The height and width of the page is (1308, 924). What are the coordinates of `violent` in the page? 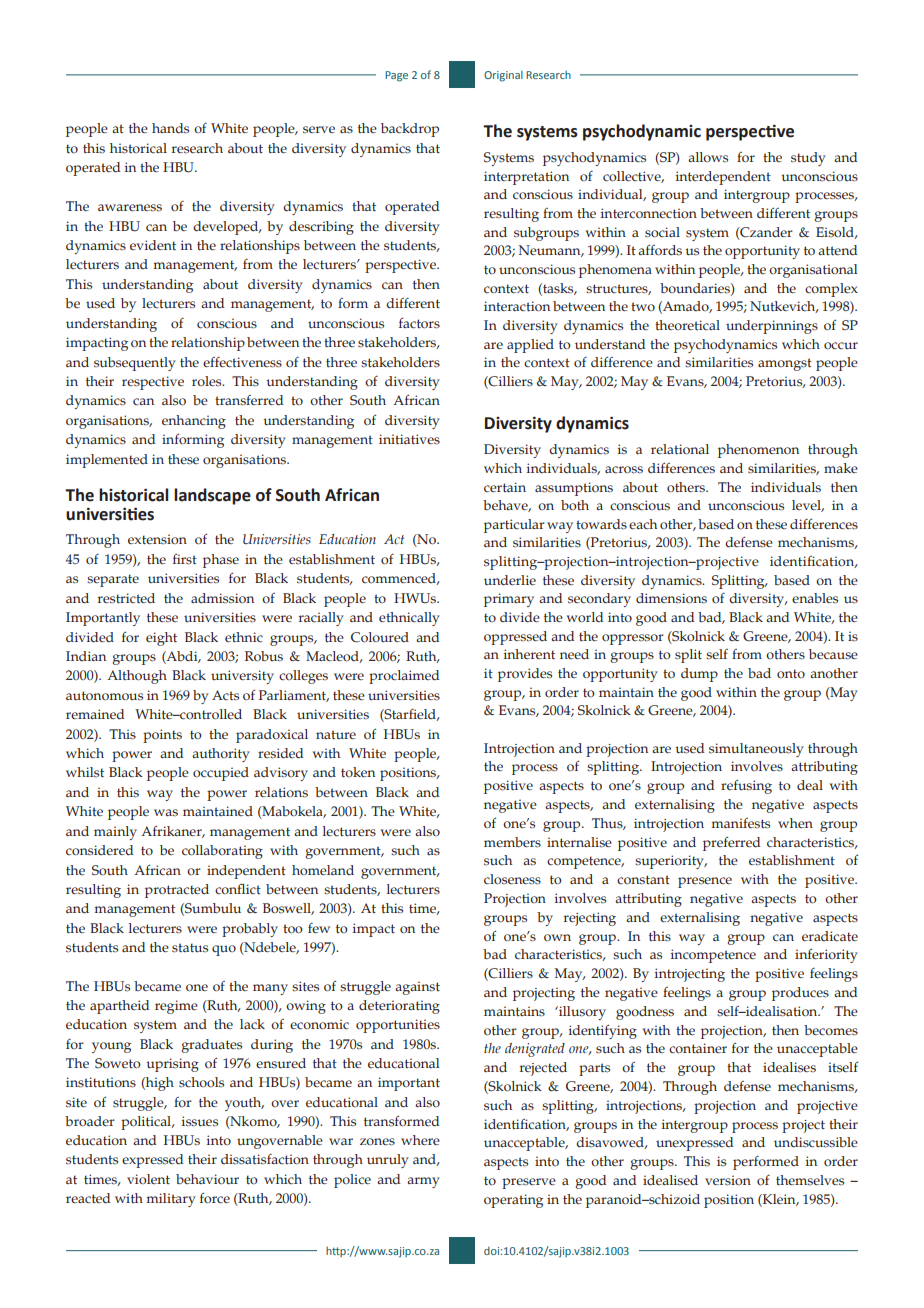 It's located at (148, 1179).
